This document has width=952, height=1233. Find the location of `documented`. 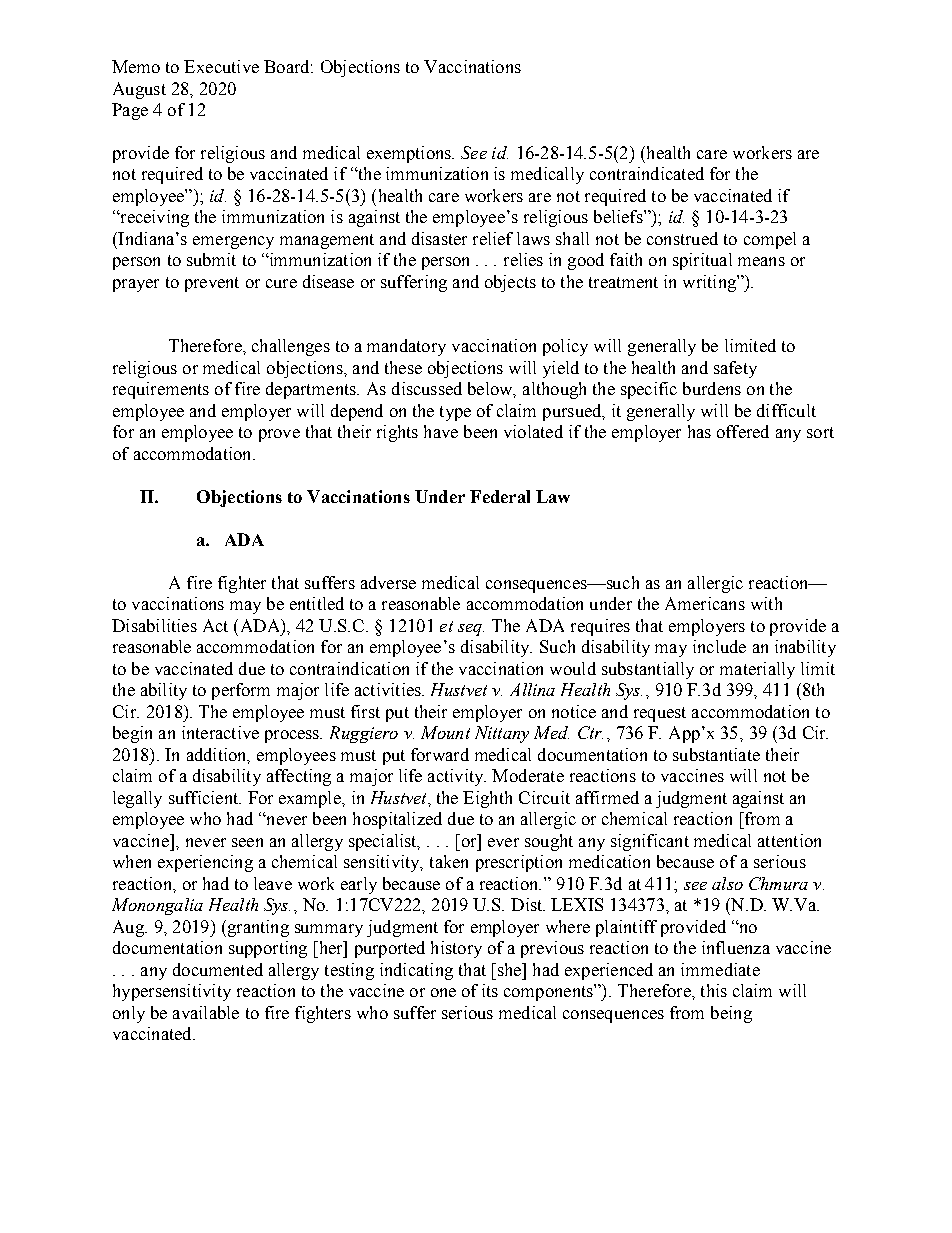

documented is located at coordinates (218, 969).
